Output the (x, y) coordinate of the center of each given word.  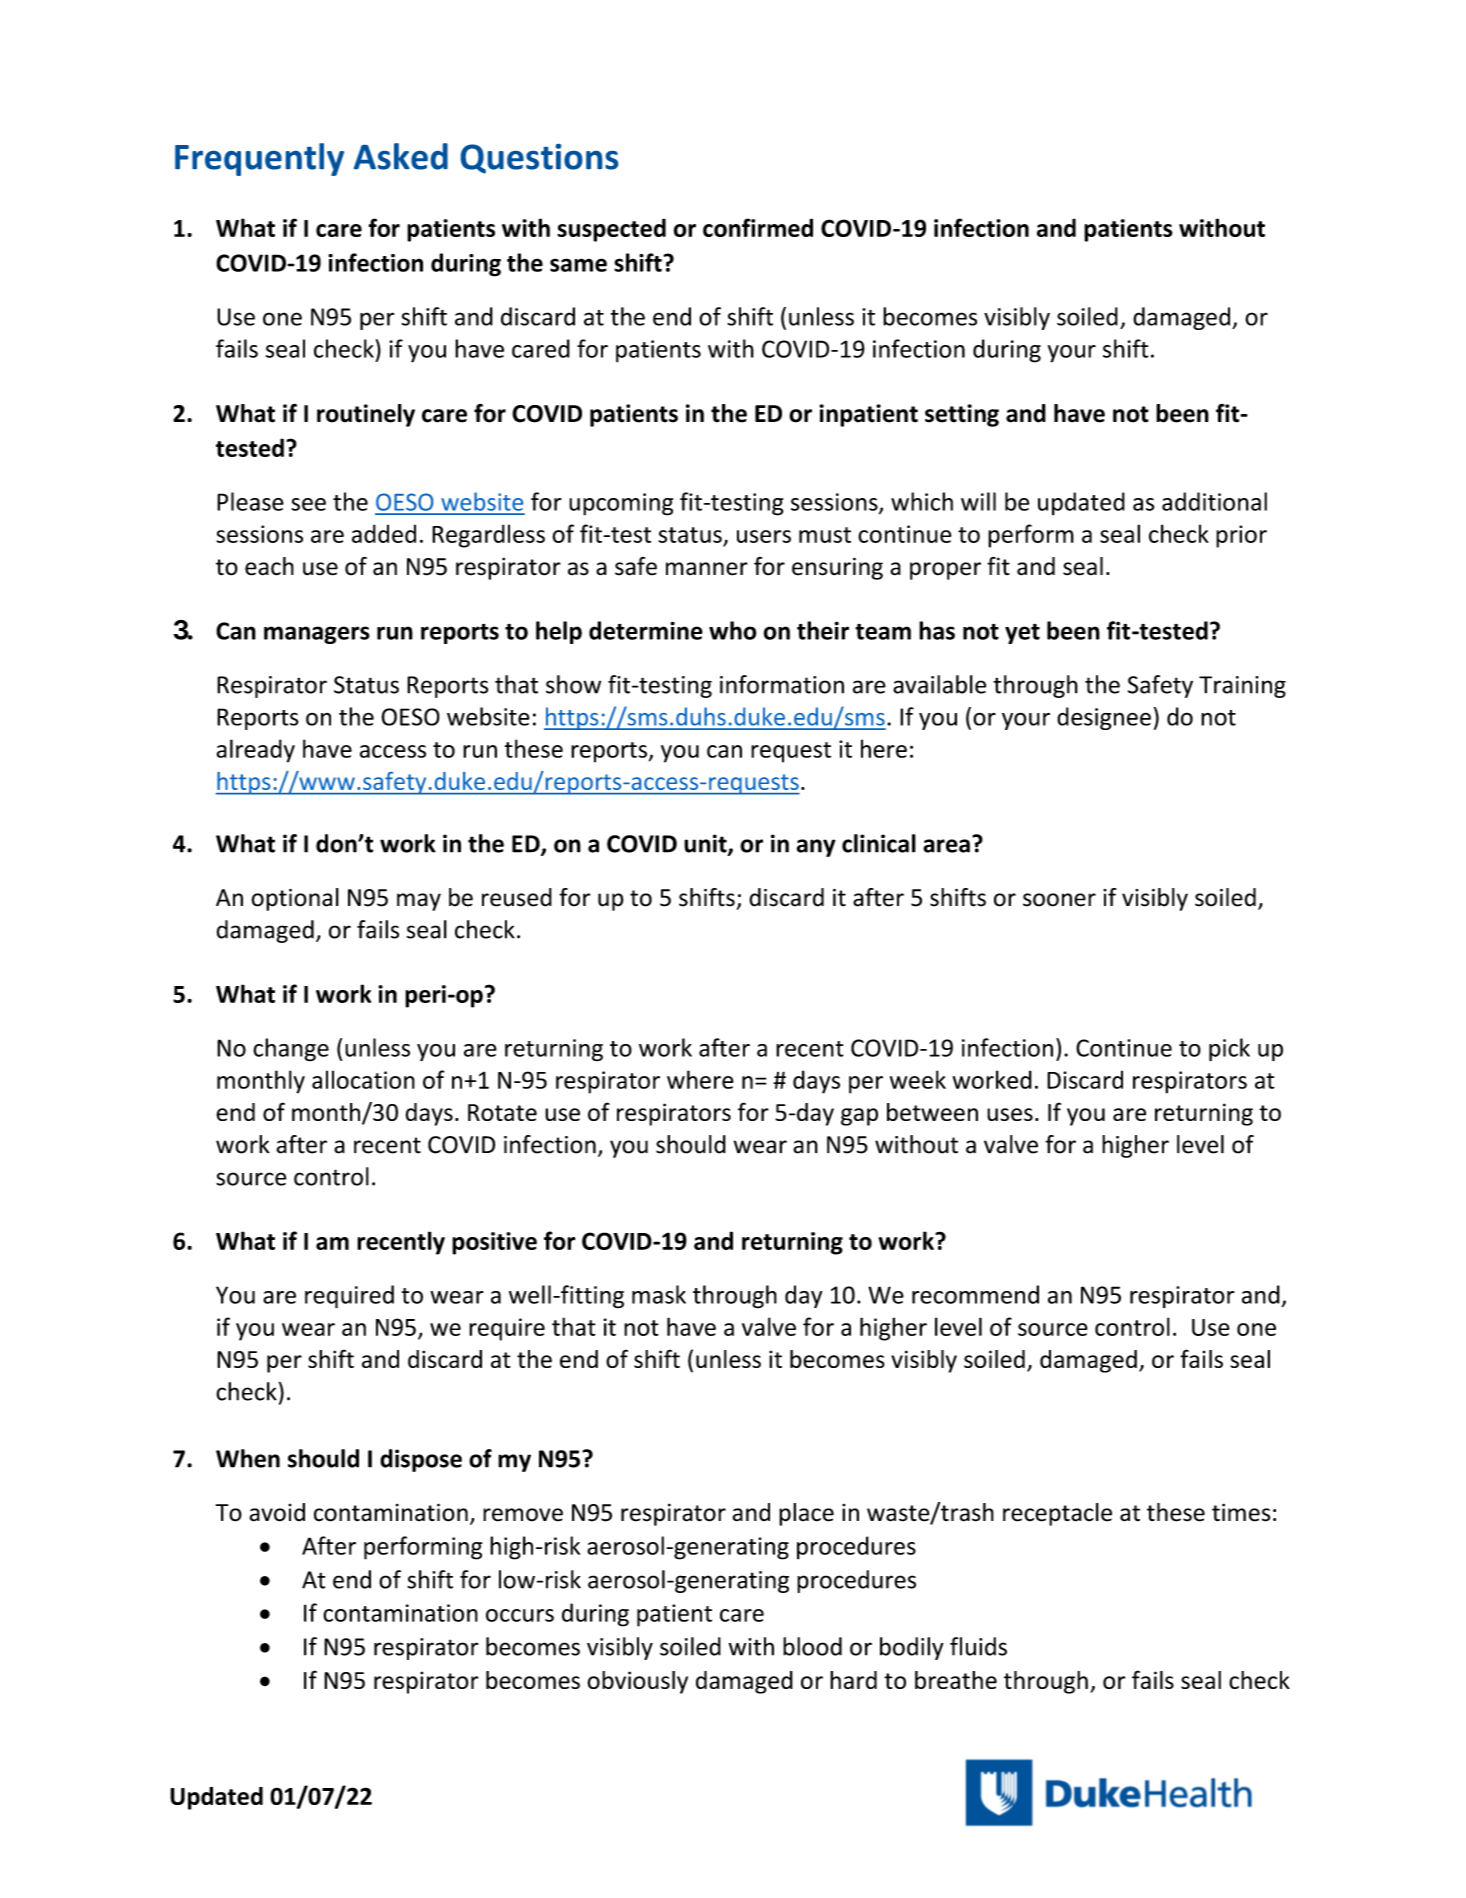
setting (962, 415)
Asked (401, 156)
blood (812, 1646)
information (782, 684)
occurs (520, 1615)
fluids (978, 1646)
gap (859, 1117)
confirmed (758, 227)
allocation (363, 1079)
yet (1022, 634)
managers (317, 635)
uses (1010, 1114)
